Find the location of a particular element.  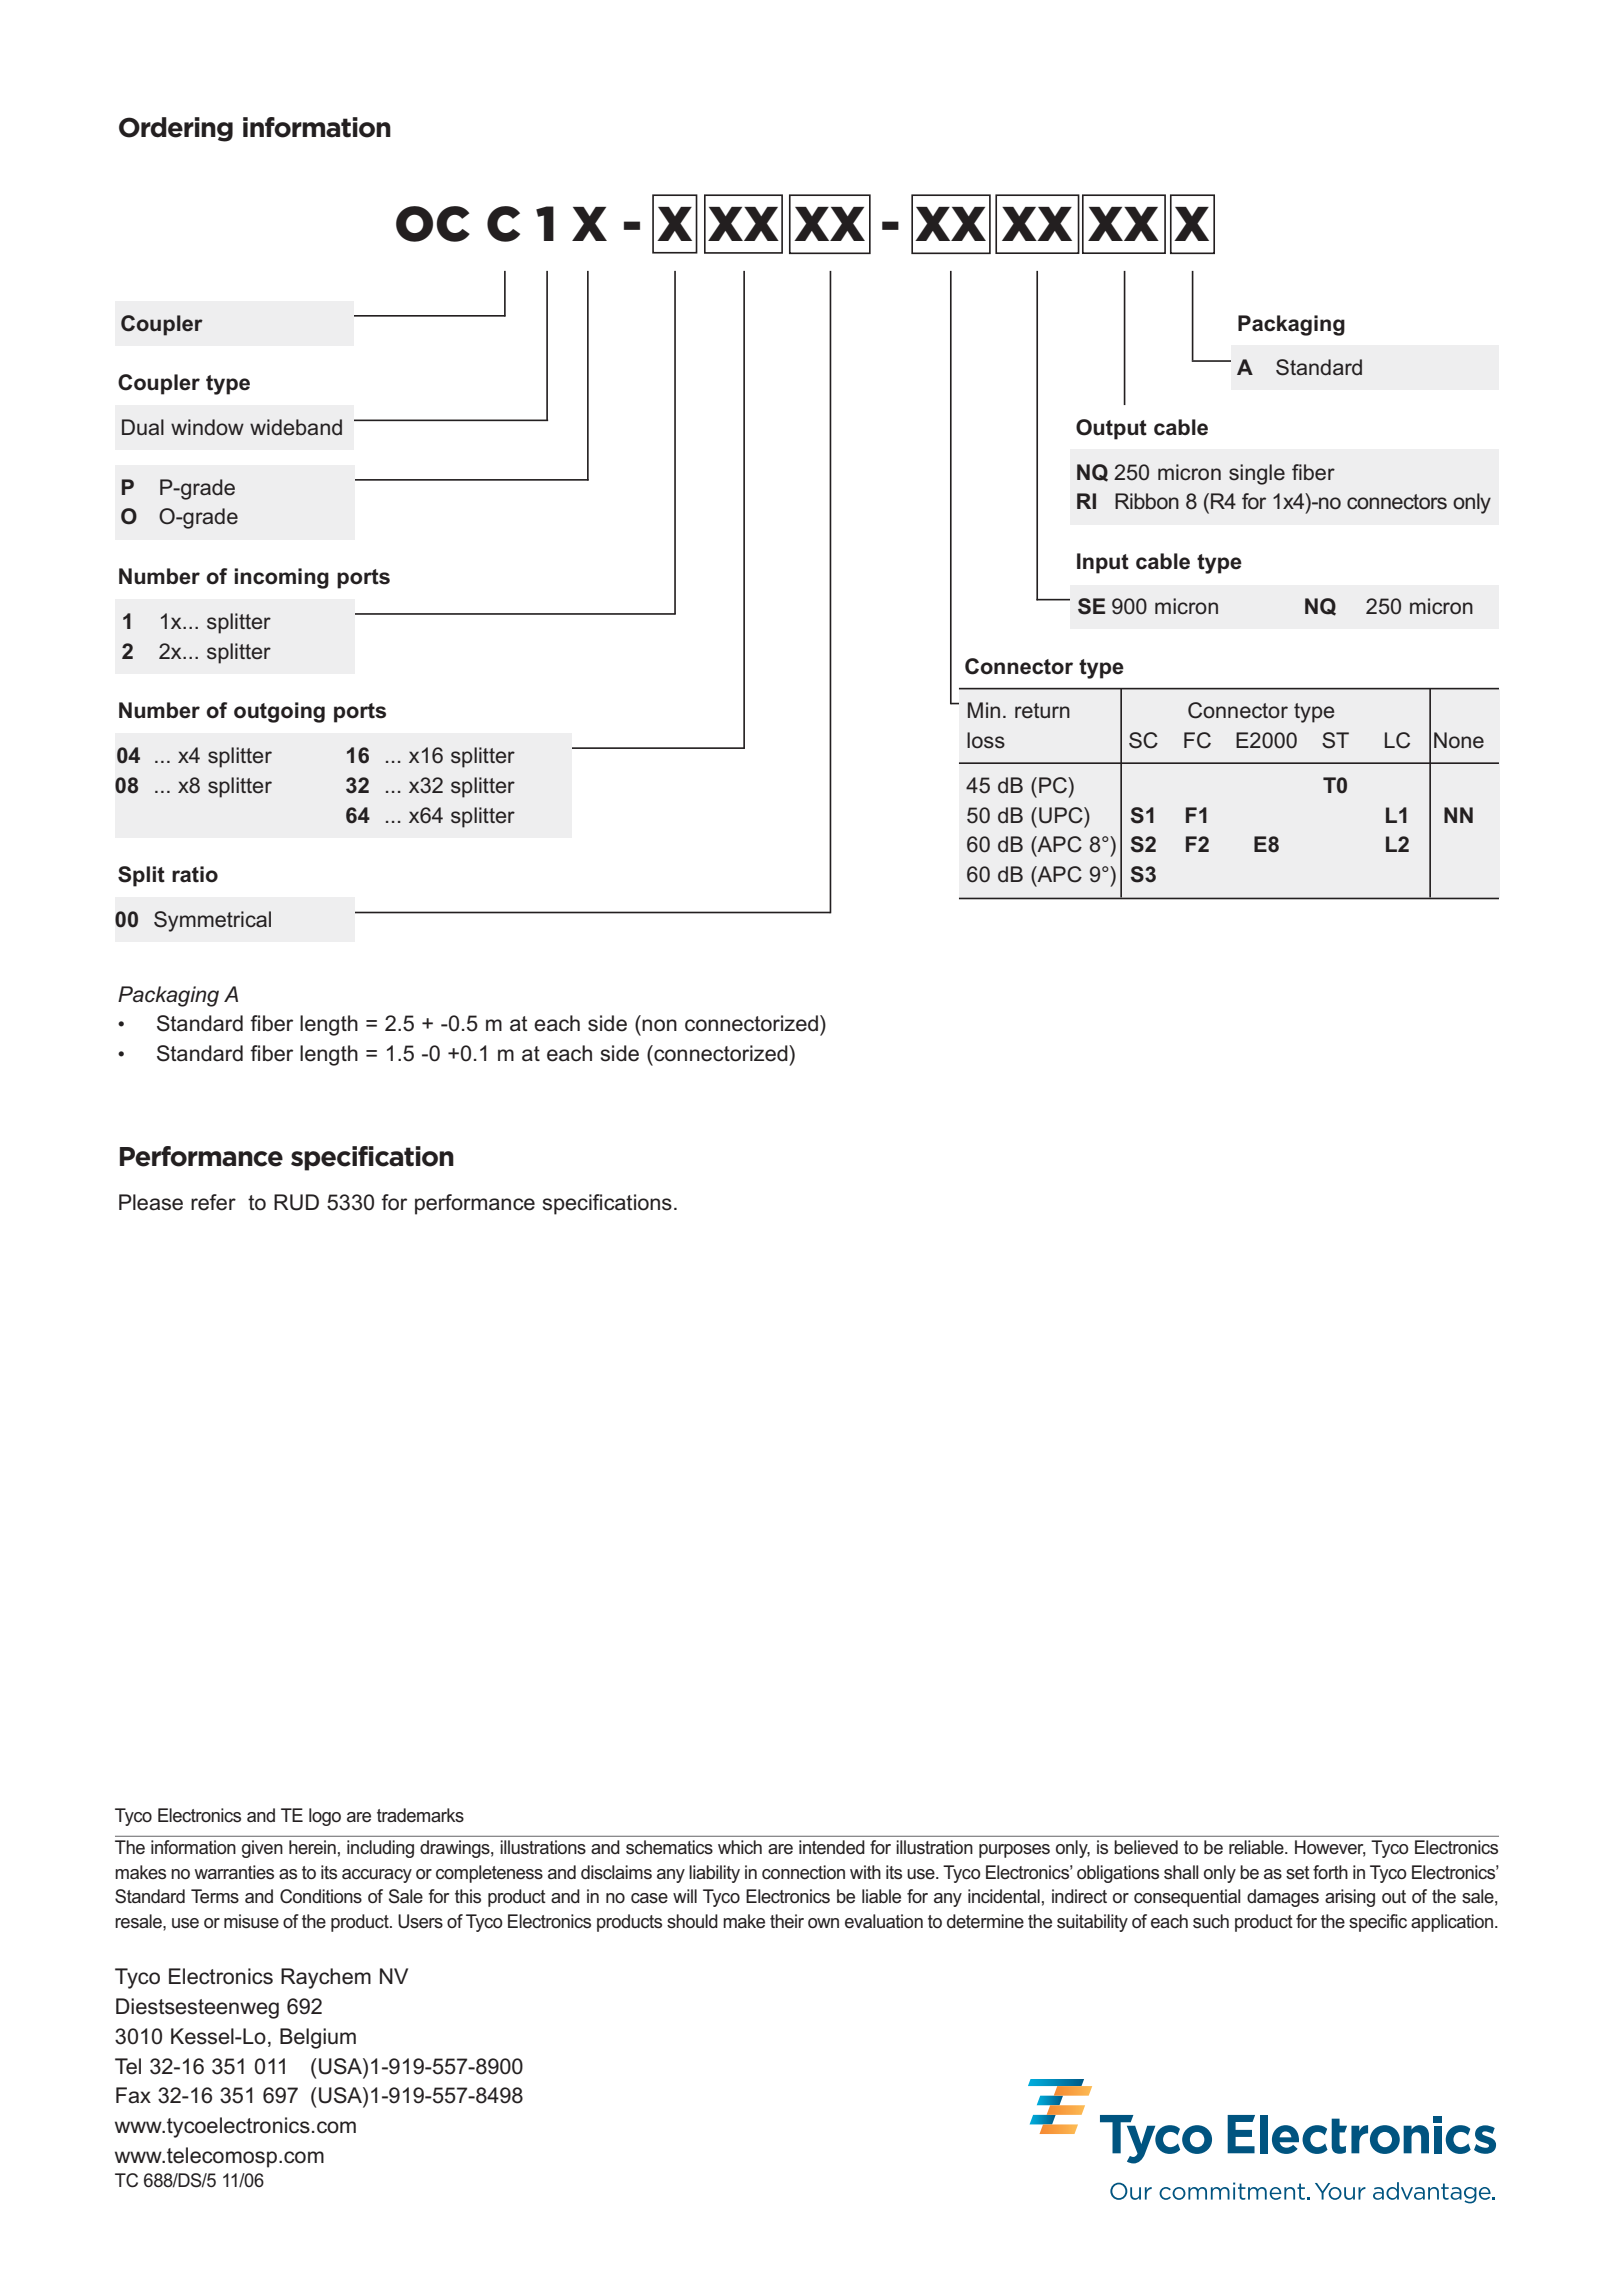

refer is located at coordinates (213, 1202).
